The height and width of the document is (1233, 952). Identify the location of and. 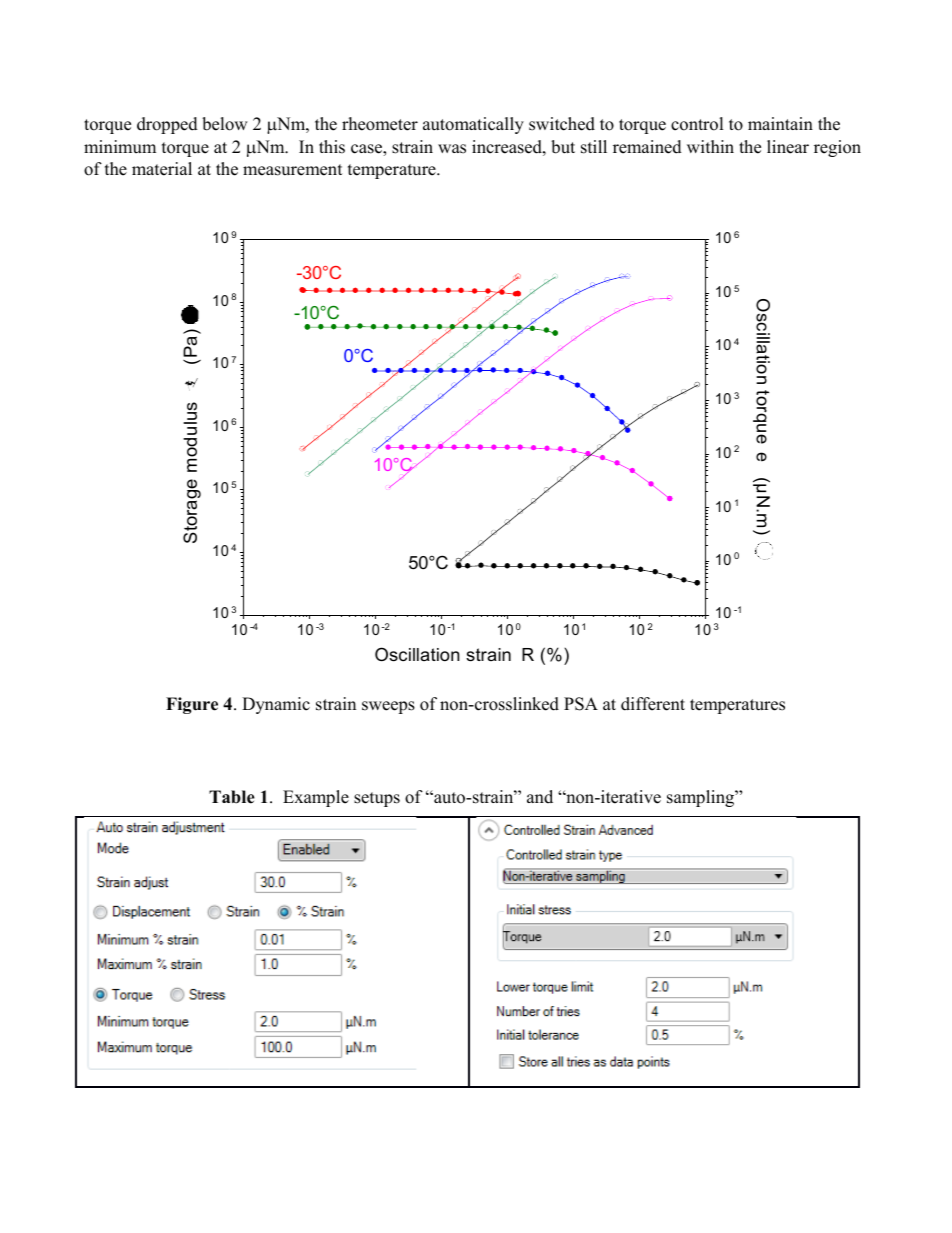
(540, 797).
